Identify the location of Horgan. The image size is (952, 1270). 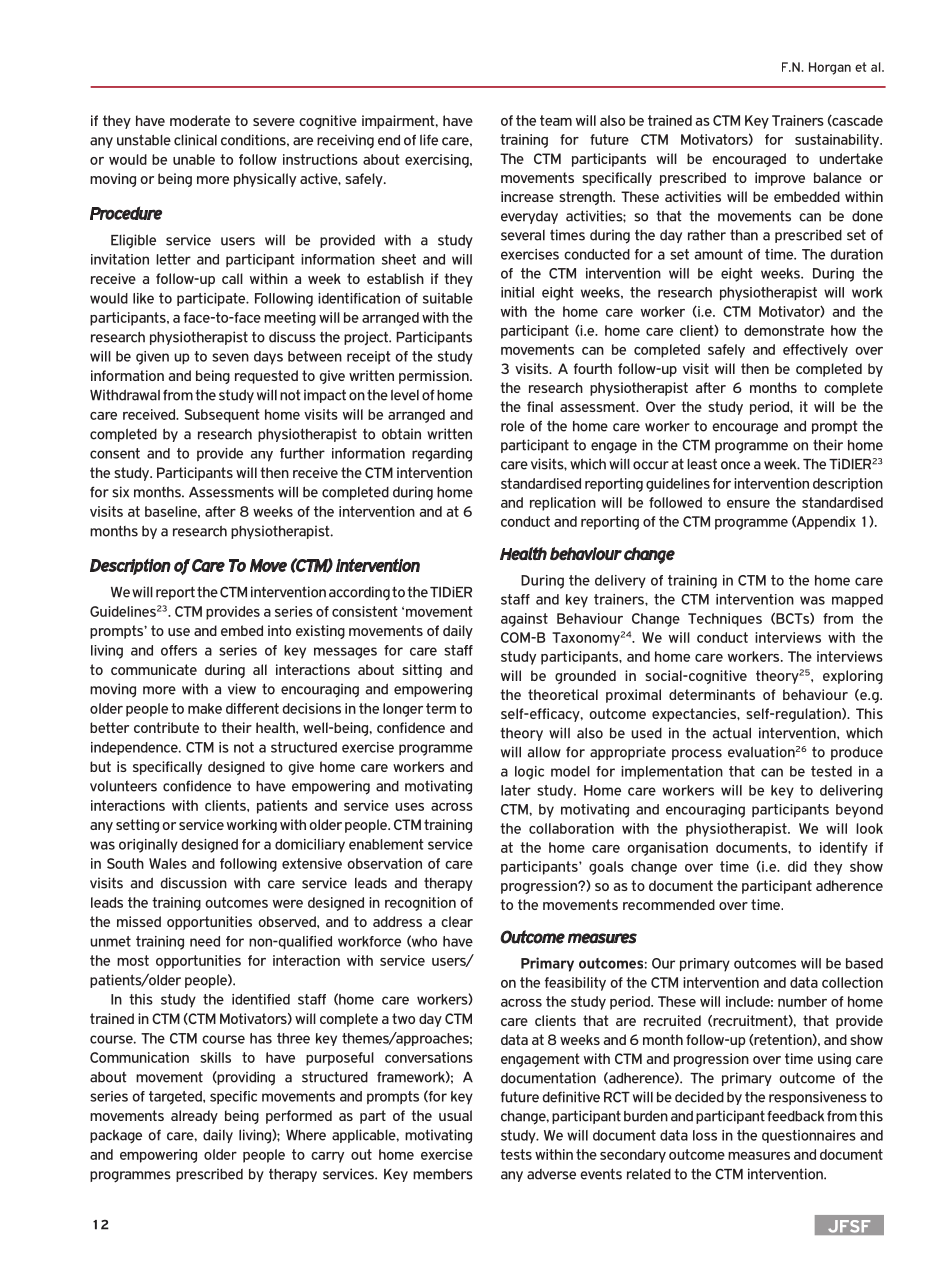
(830, 68).
